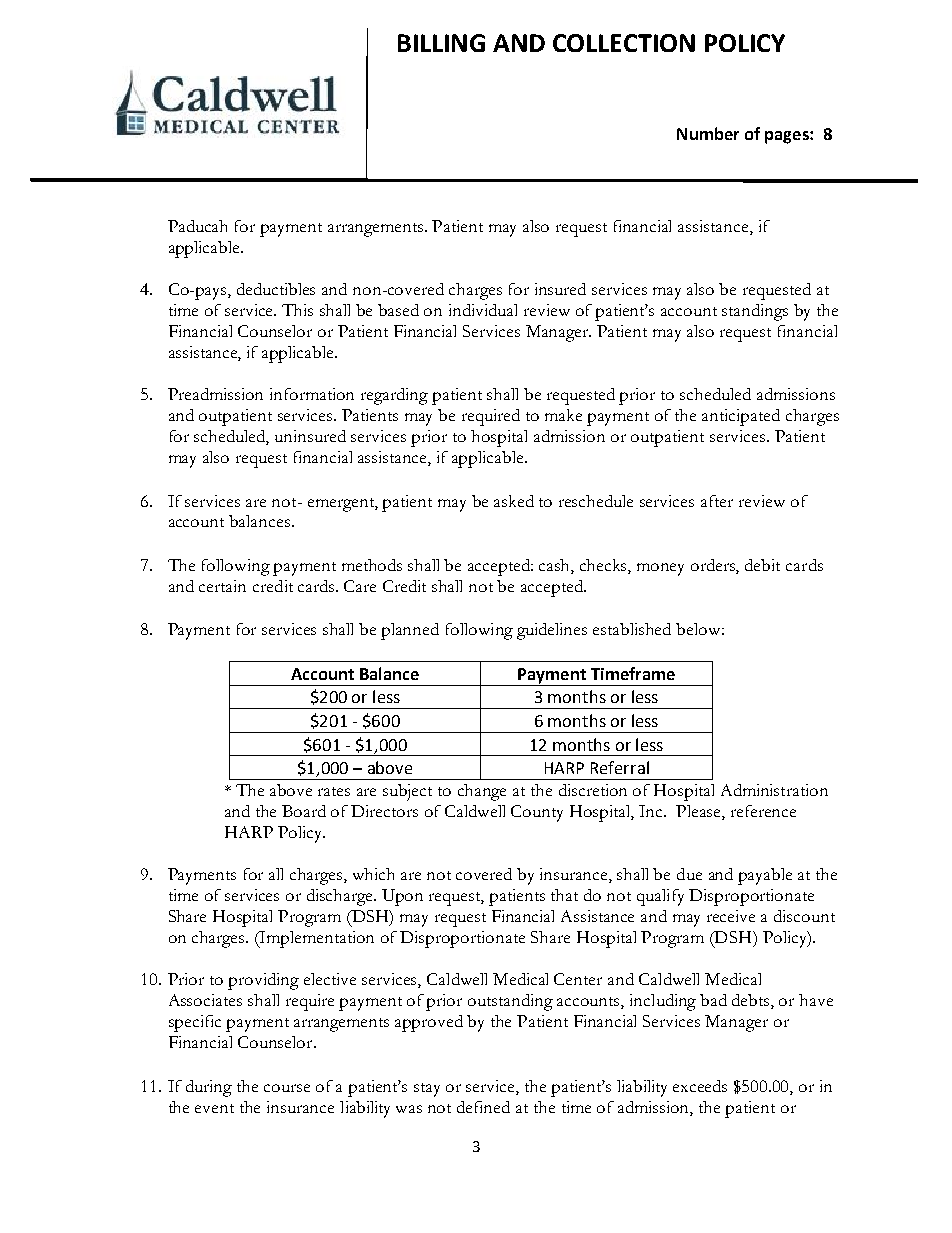  Describe the element at coordinates (276, 289) in the image. I see `deductibles` at that location.
